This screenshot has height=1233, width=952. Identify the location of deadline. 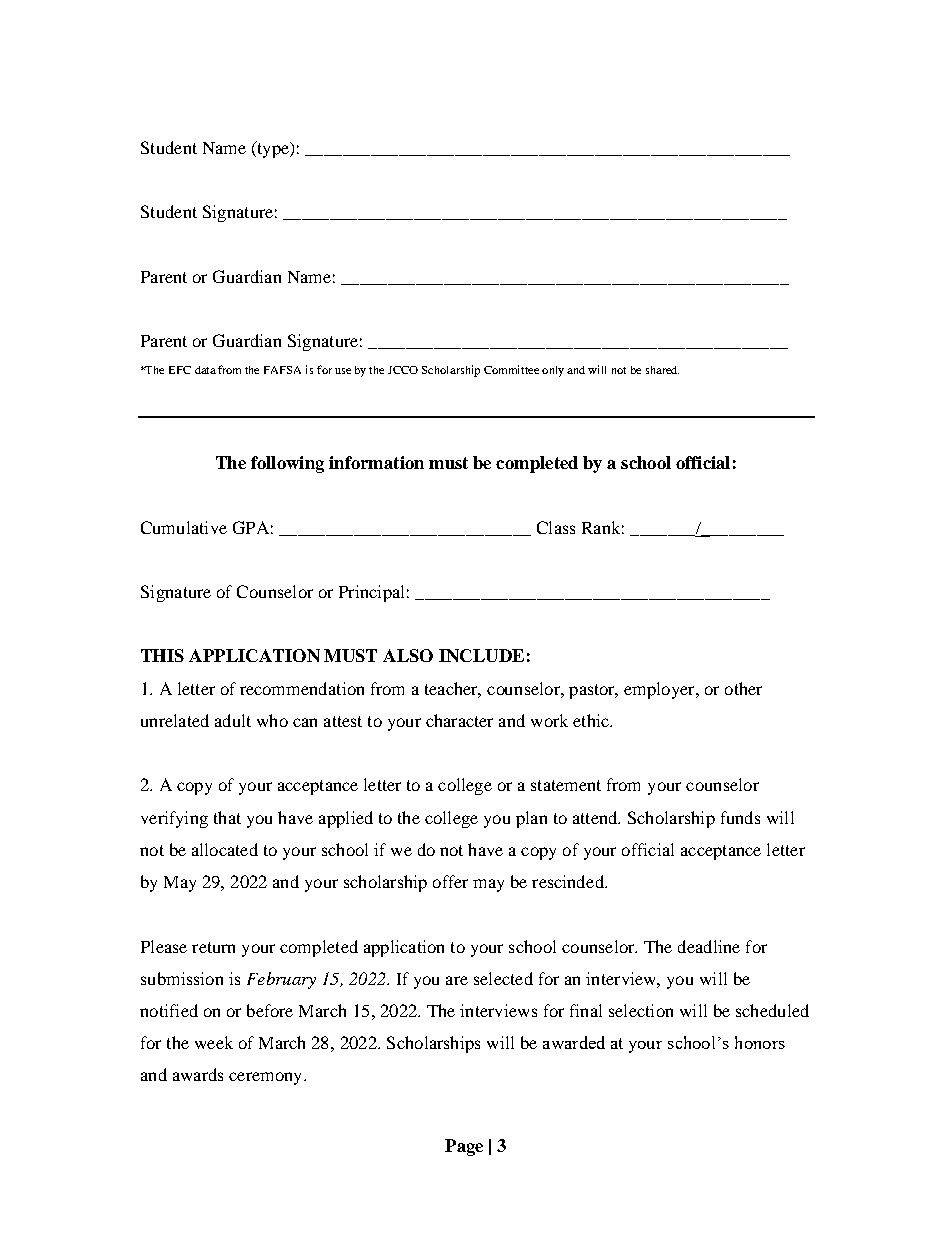
(709, 946).
